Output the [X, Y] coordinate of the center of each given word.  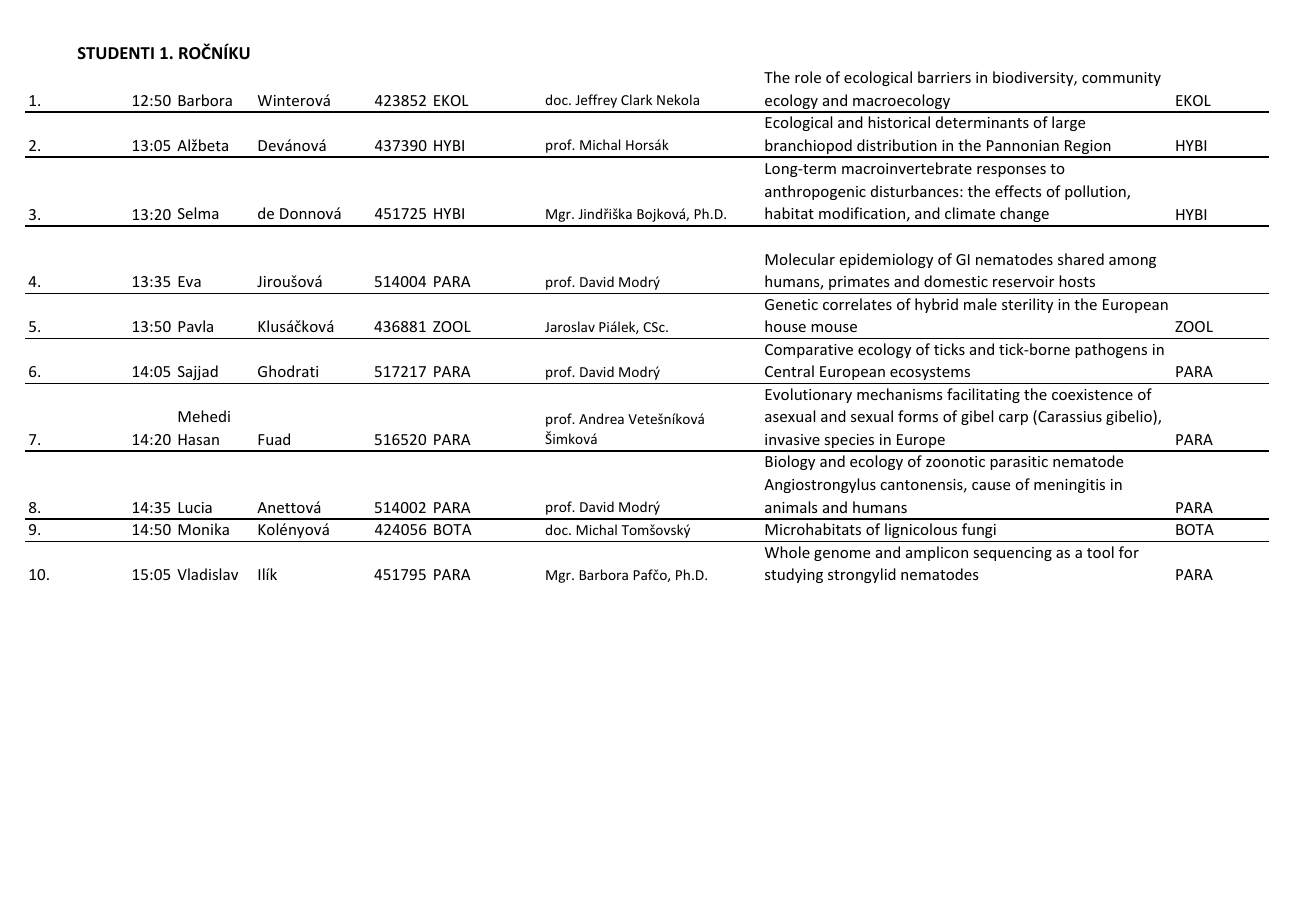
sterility [1027, 305]
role [808, 77]
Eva [189, 281]
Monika [203, 529]
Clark [636, 99]
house [785, 326]
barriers [944, 77]
